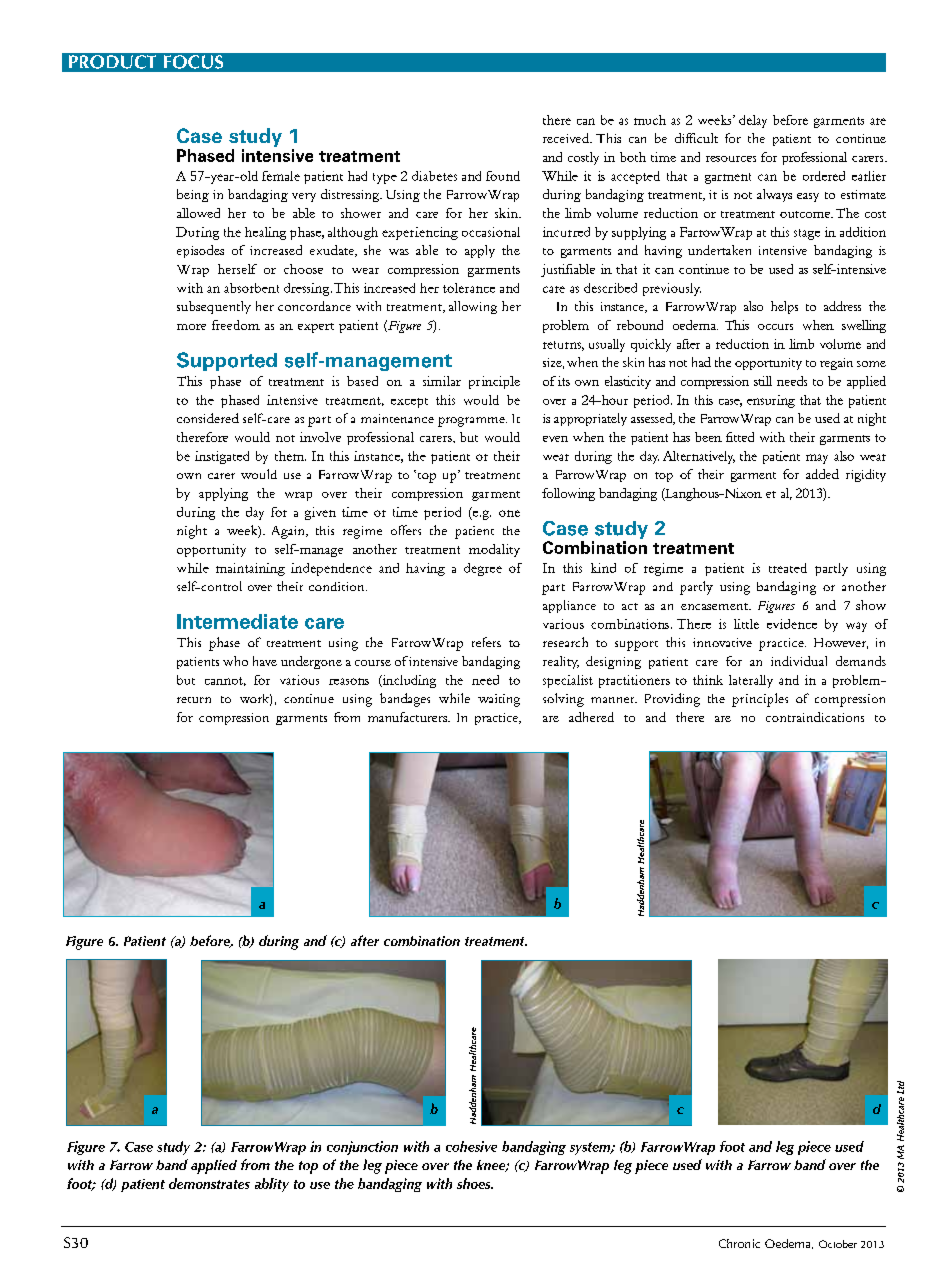 The height and width of the screenshot is (1288, 948). What do you see at coordinates (824, 176) in the screenshot?
I see `ordered` at bounding box center [824, 176].
